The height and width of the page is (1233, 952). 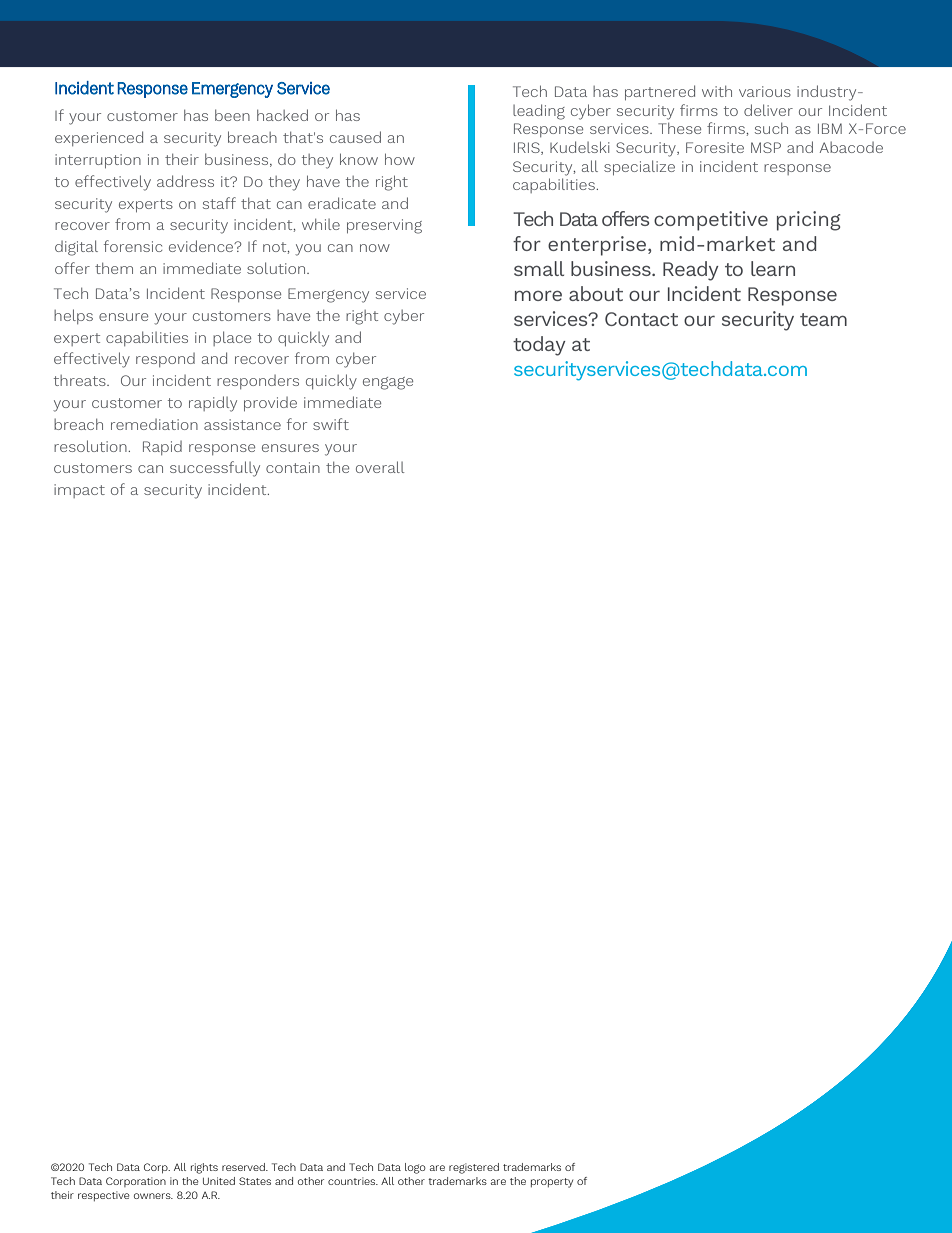 I want to click on reserved, so click(x=244, y=1167).
